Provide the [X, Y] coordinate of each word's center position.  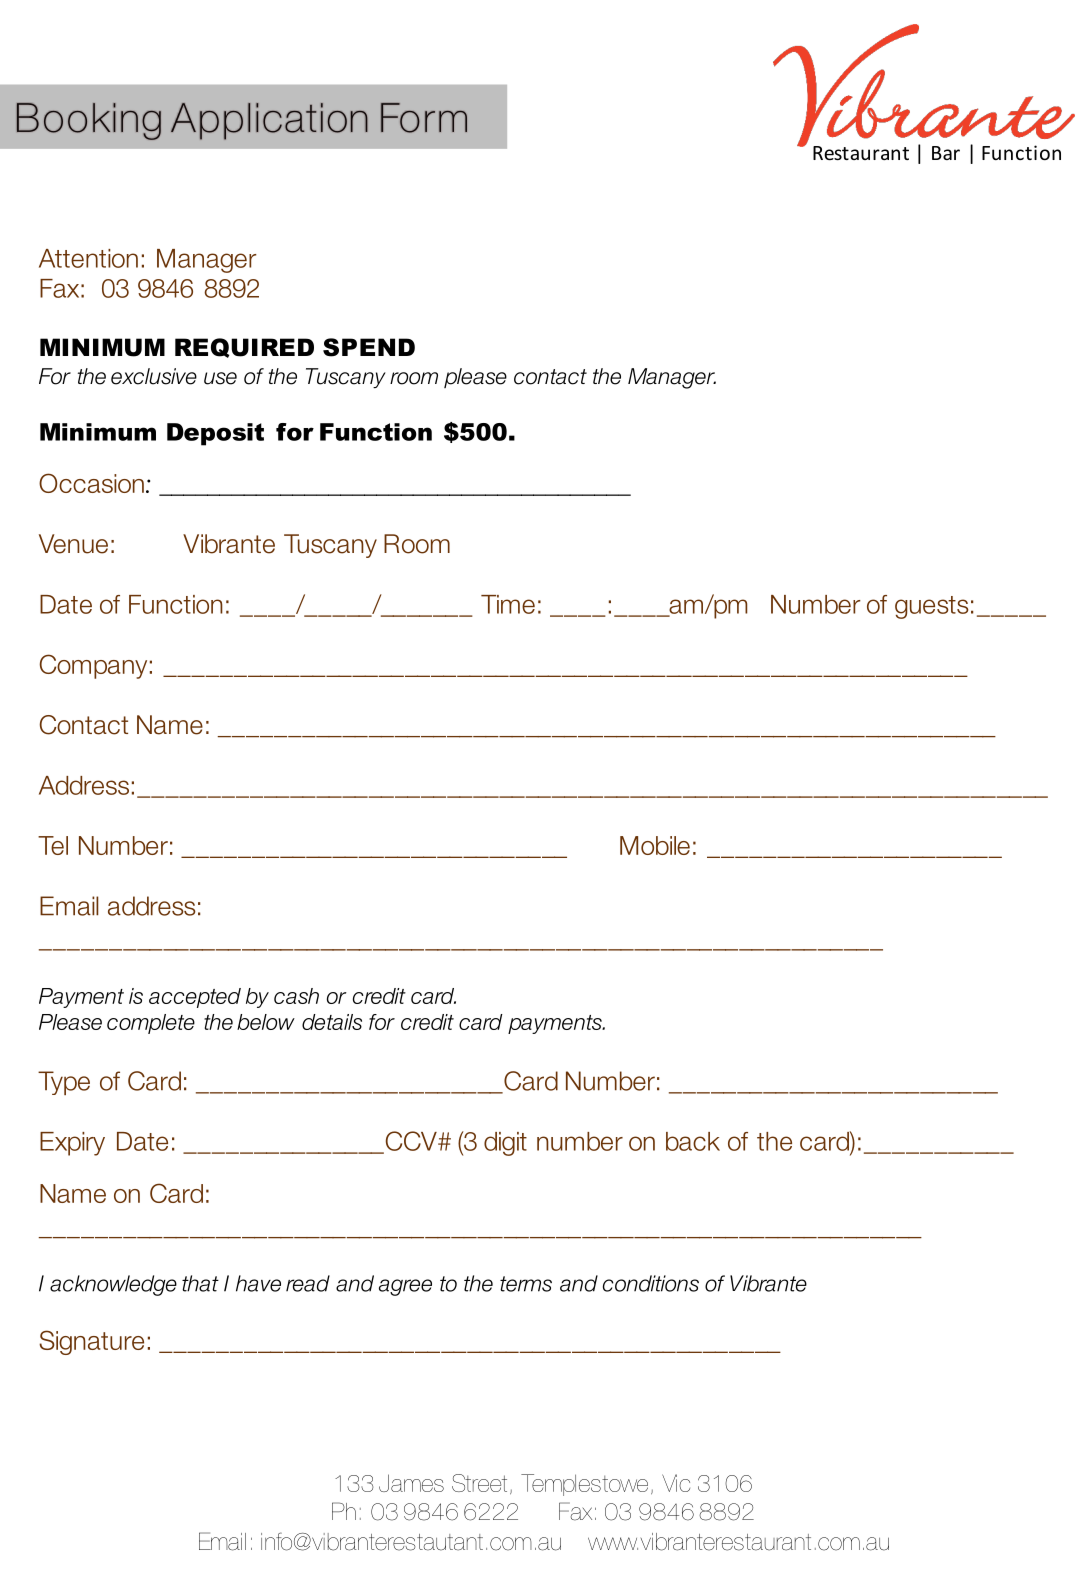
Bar [946, 153]
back [693, 1141]
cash [296, 996]
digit [505, 1144]
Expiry [72, 1144]
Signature [91, 1342]
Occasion [91, 483]
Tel [53, 845]
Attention [88, 258]
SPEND [369, 347]
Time [508, 604]
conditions [651, 1283]
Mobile [655, 845]
